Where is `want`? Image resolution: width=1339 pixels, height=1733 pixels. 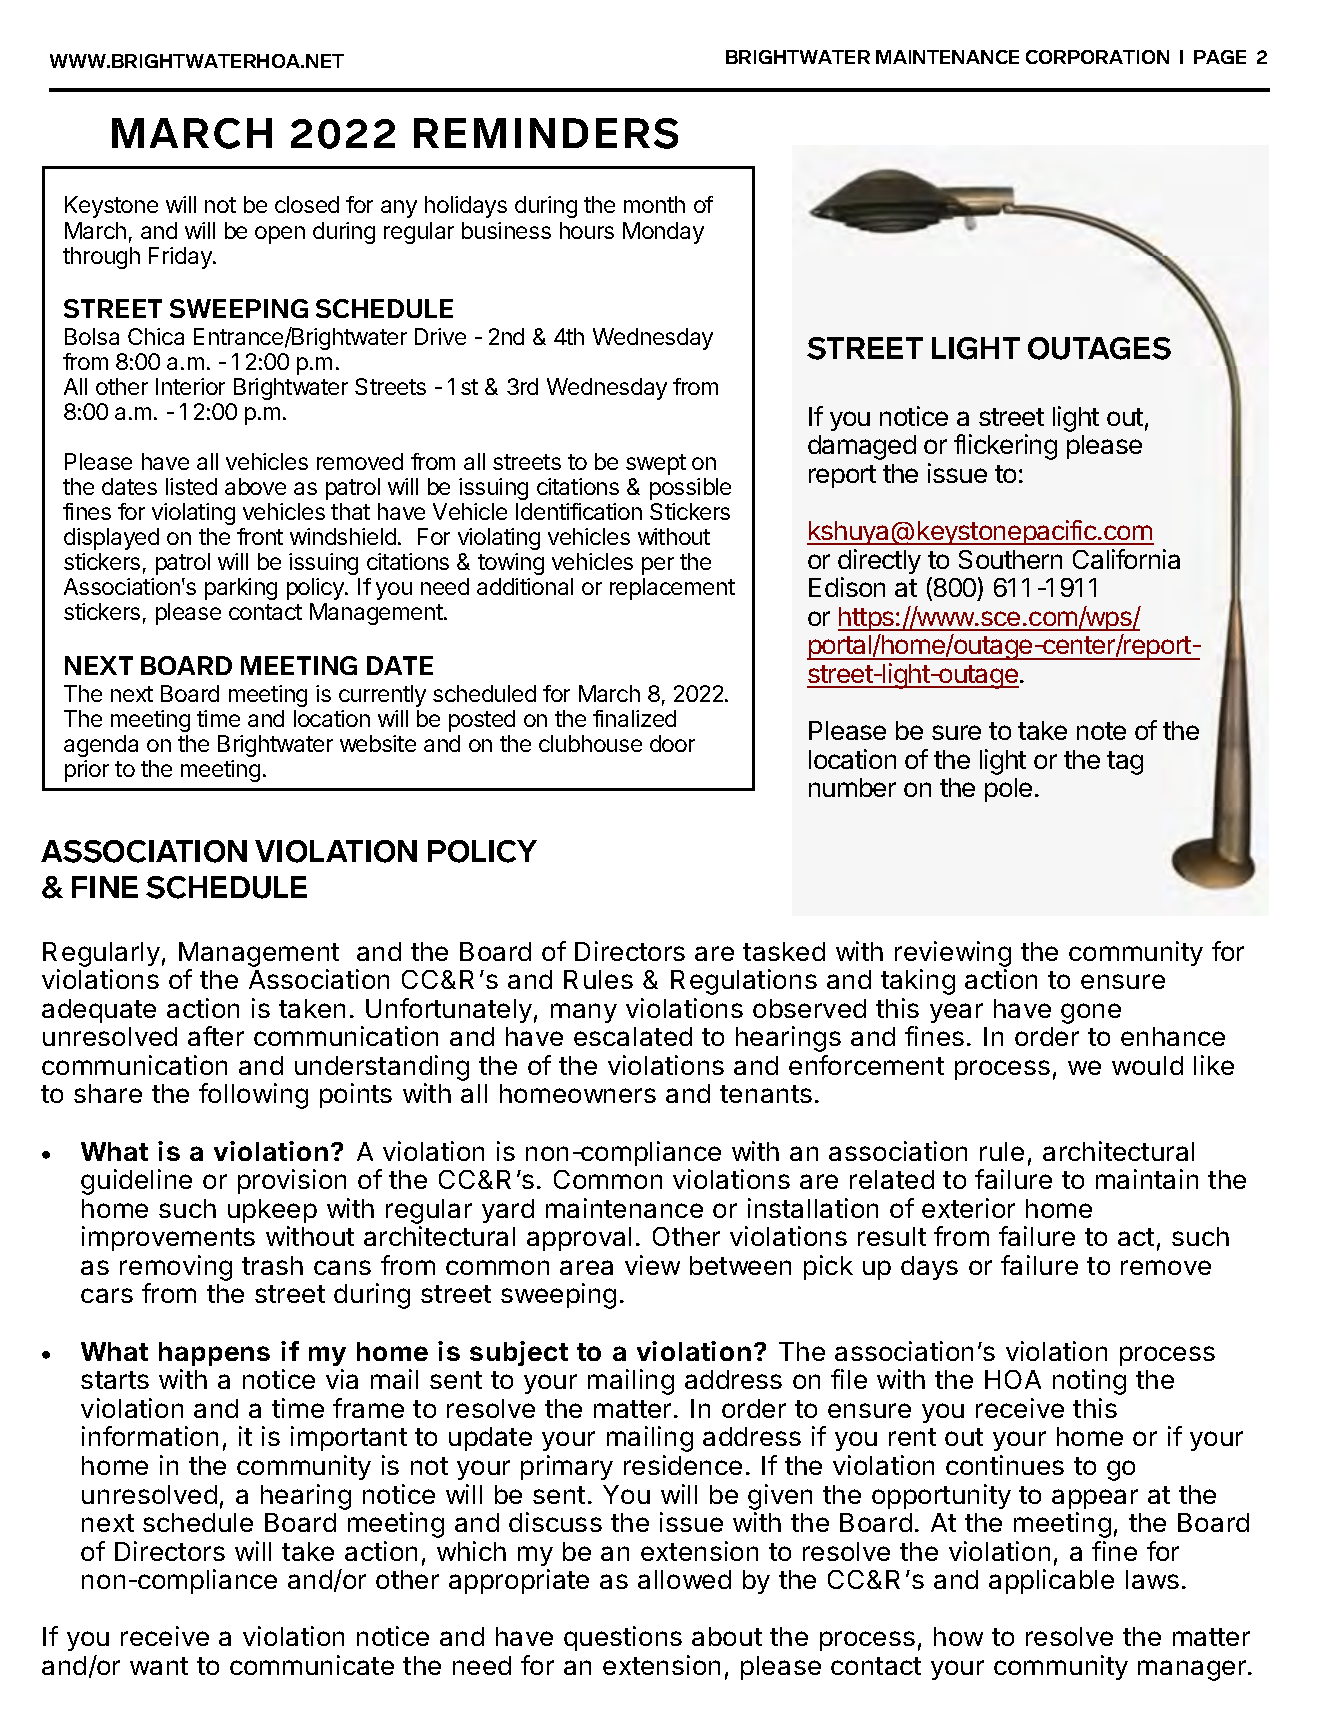 want is located at coordinates (159, 1666).
